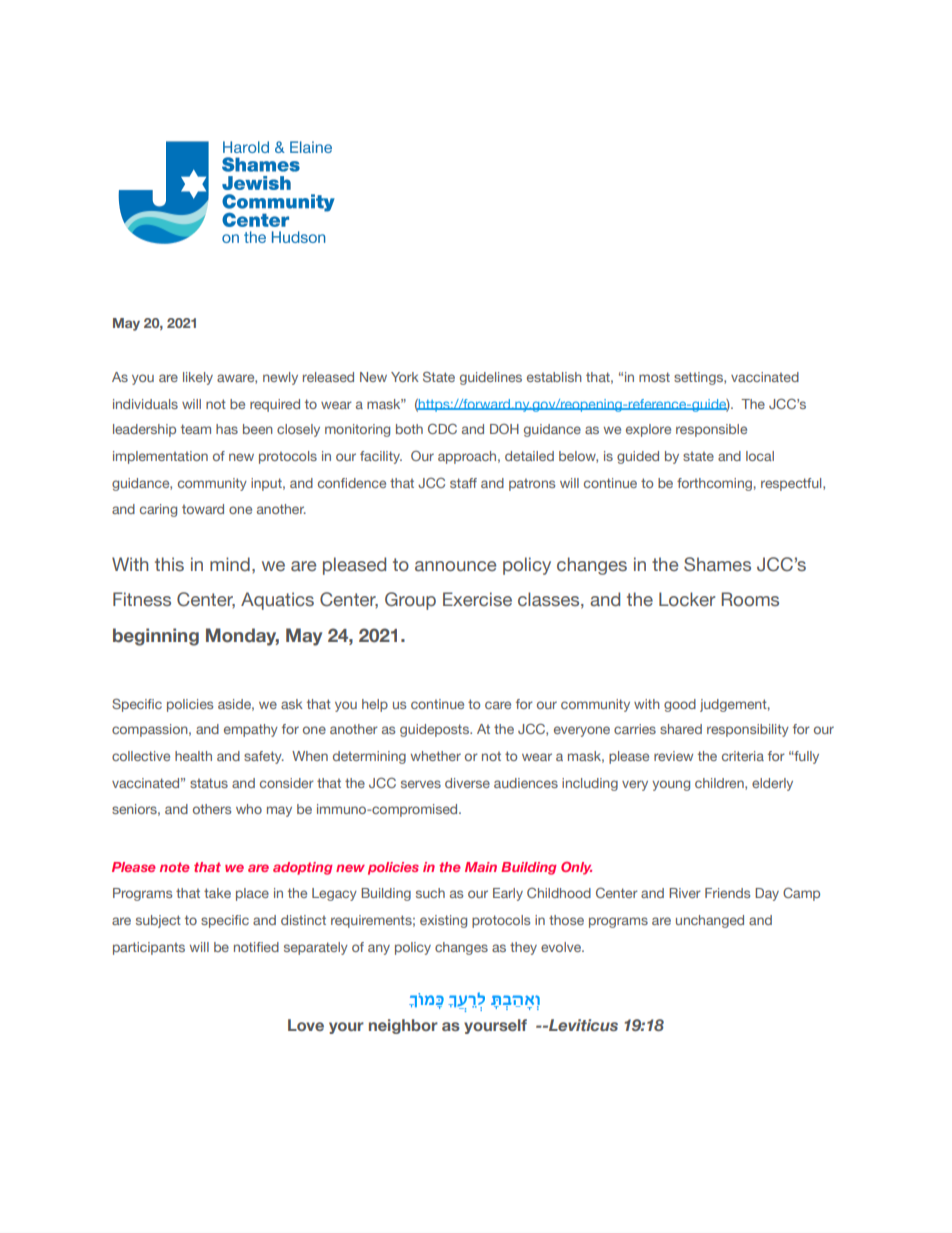 The height and width of the document is (1233, 952). What do you see at coordinates (198, 378) in the document?
I see `likely` at bounding box center [198, 378].
